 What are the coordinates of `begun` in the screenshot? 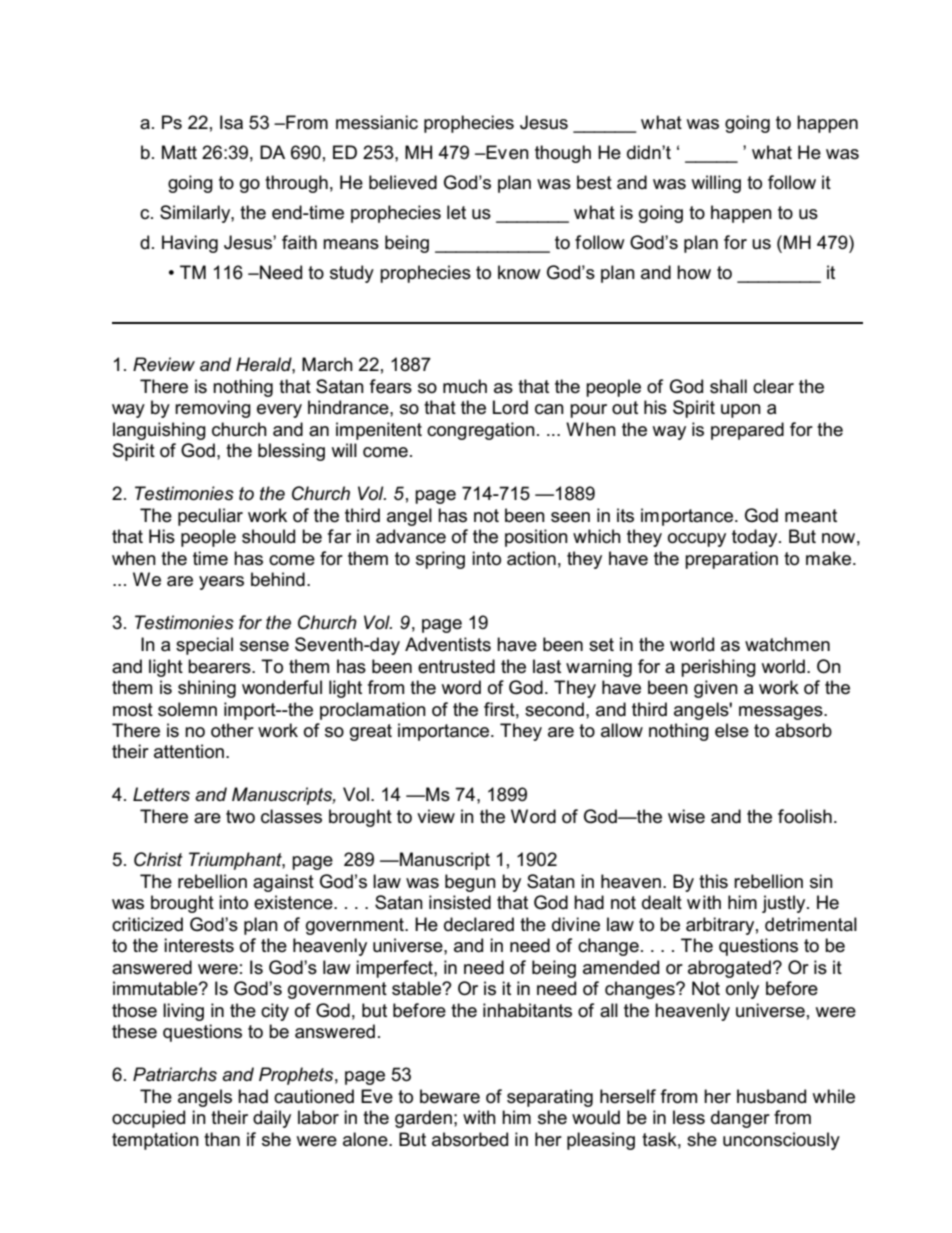 It's located at (470, 883).
